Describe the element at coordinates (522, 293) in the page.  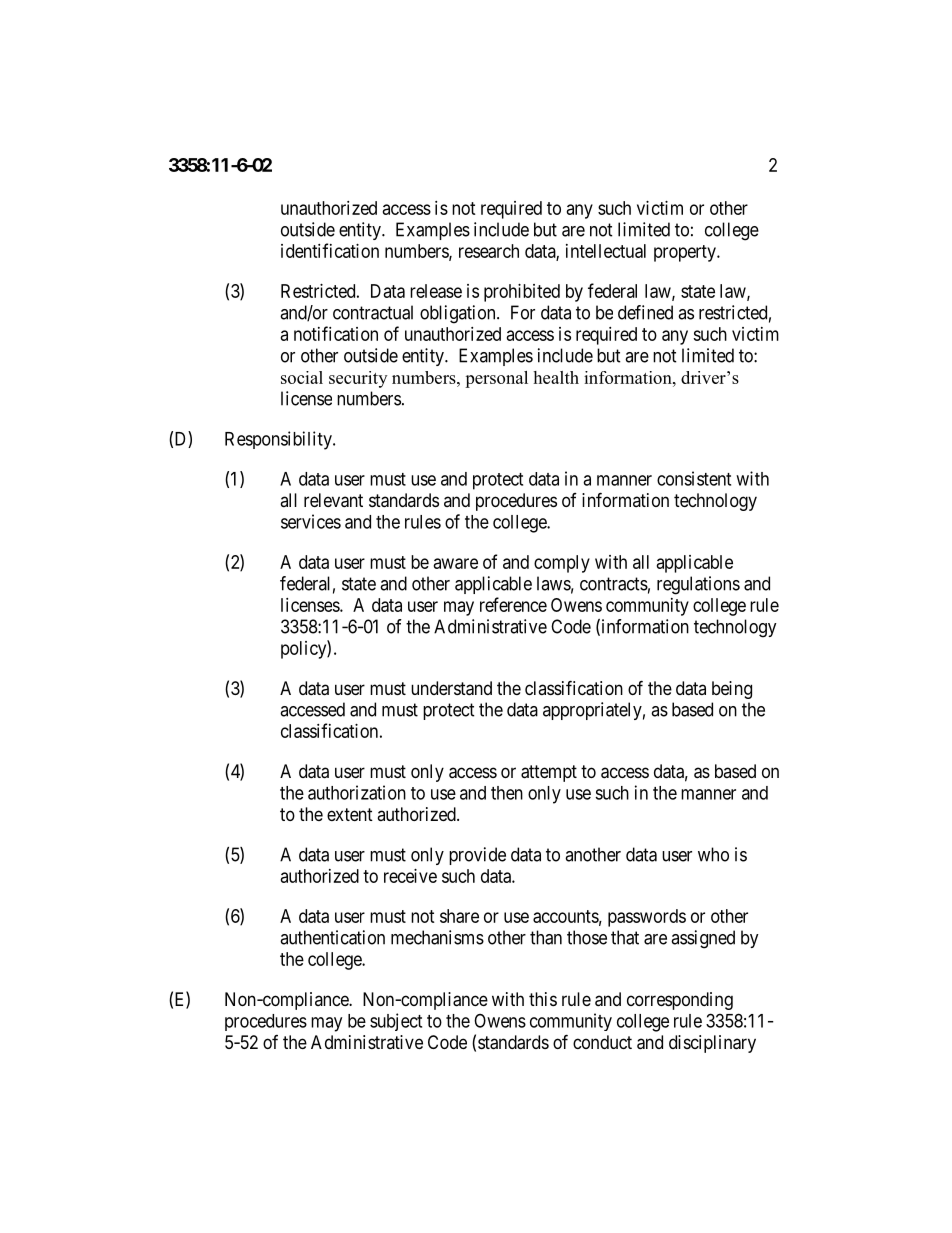
I see `prohibited` at that location.
